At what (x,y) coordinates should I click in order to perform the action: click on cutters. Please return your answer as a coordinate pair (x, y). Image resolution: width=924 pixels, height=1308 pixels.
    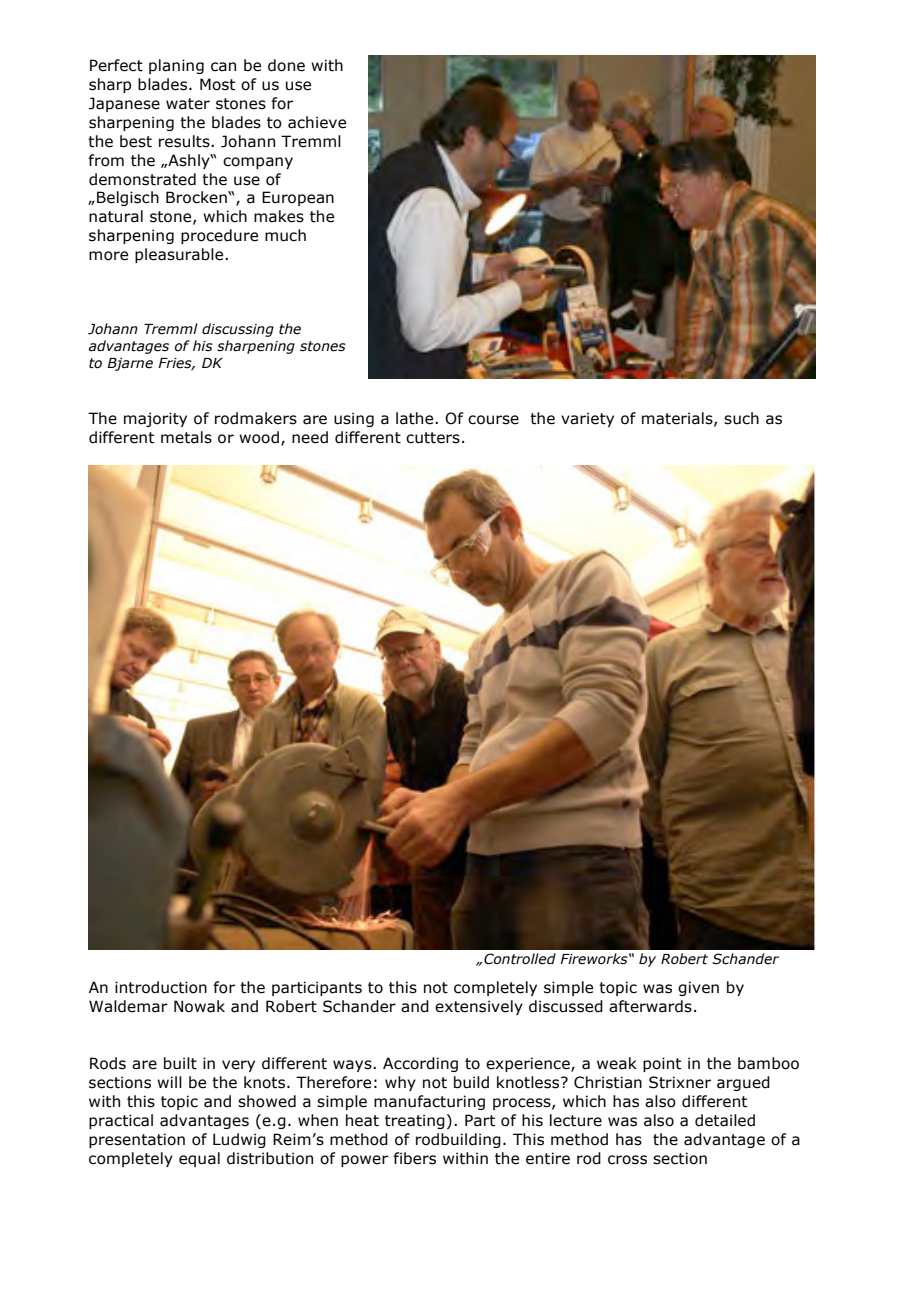
    Looking at the image, I should click on (433, 438).
